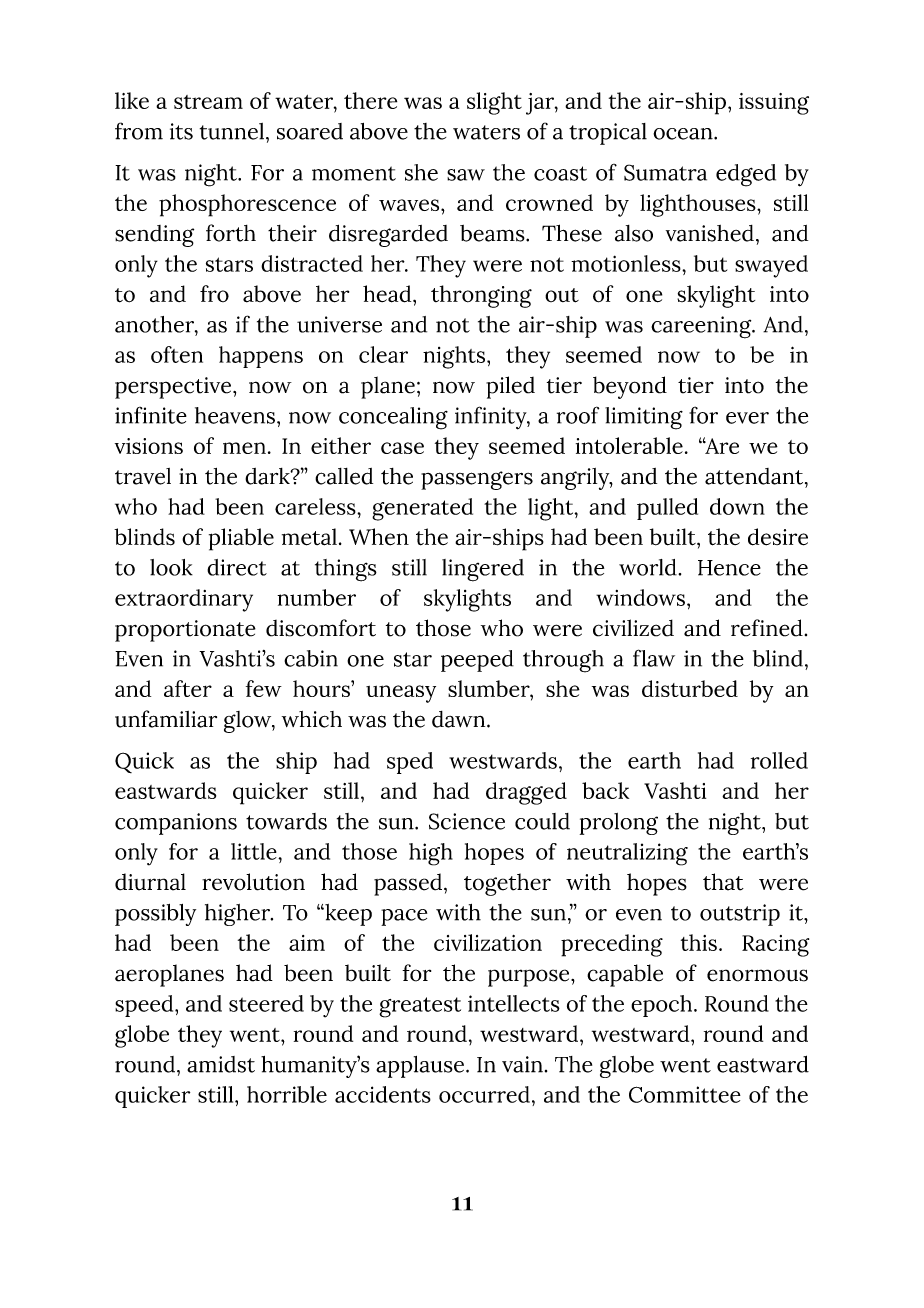  What do you see at coordinates (723, 882) in the screenshot?
I see `that` at bounding box center [723, 882].
